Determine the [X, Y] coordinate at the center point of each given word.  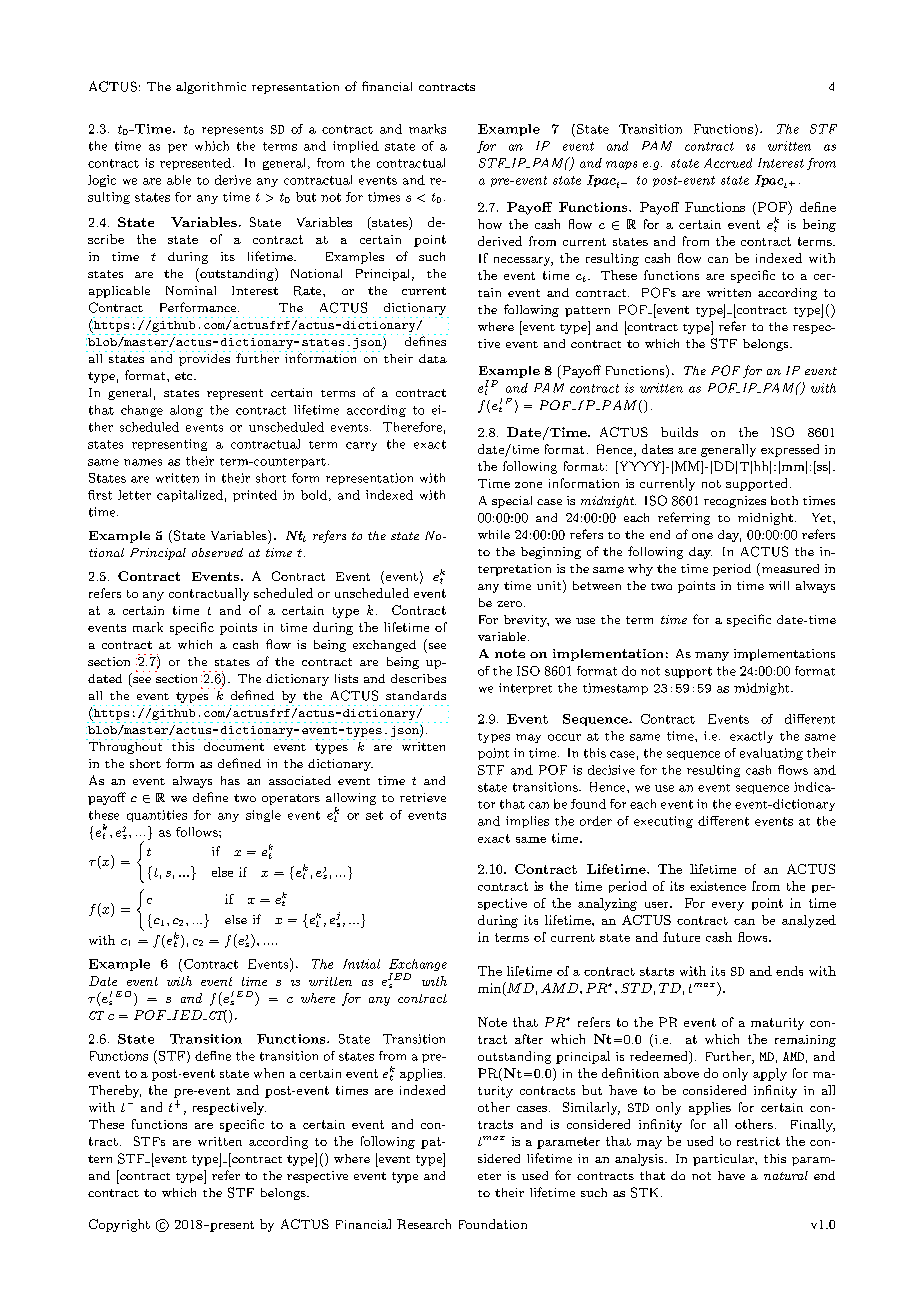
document [234, 745]
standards [416, 695]
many [712, 656]
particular [724, 1160]
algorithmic [211, 88]
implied [356, 147]
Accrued [728, 163]
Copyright [119, 1225]
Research [424, 1224]
